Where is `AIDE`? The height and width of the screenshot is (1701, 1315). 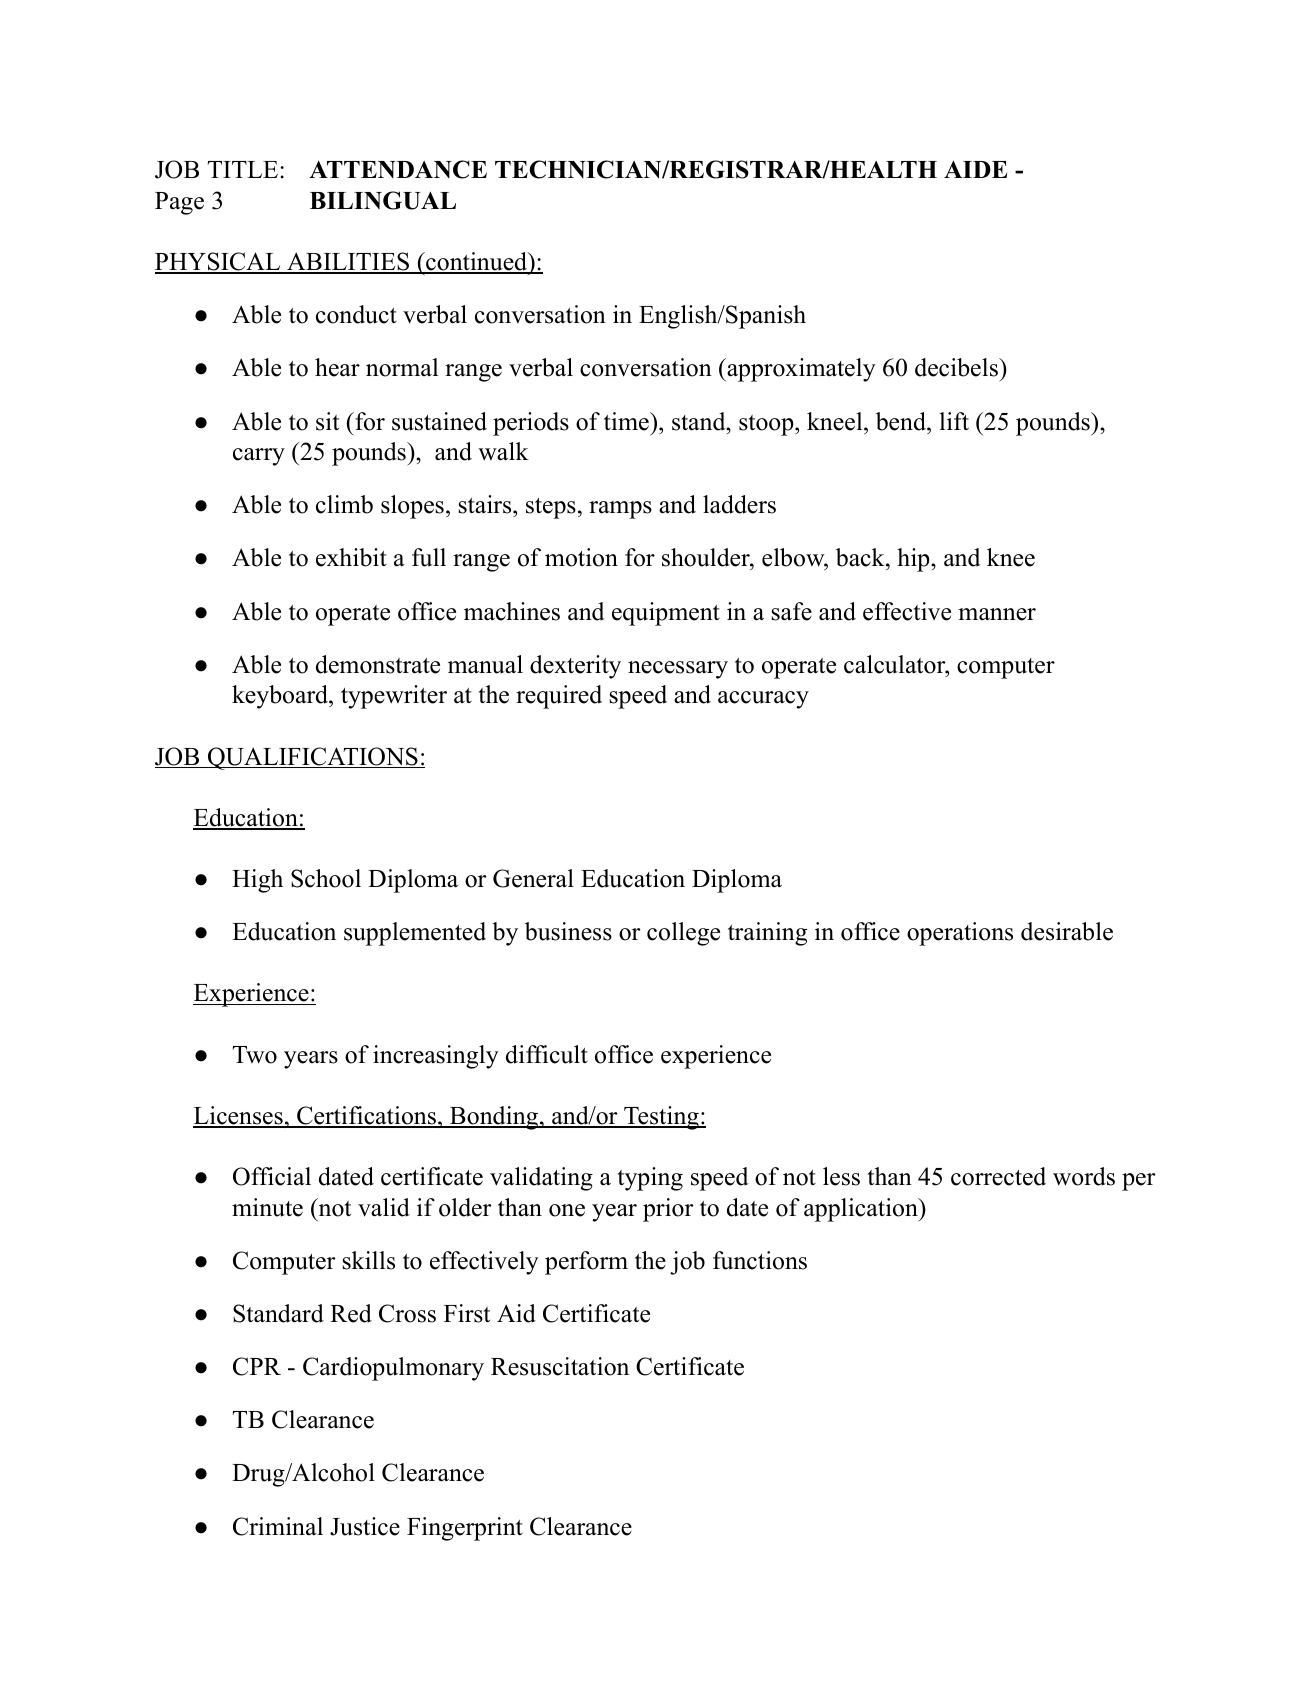
AIDE is located at coordinates (975, 169).
